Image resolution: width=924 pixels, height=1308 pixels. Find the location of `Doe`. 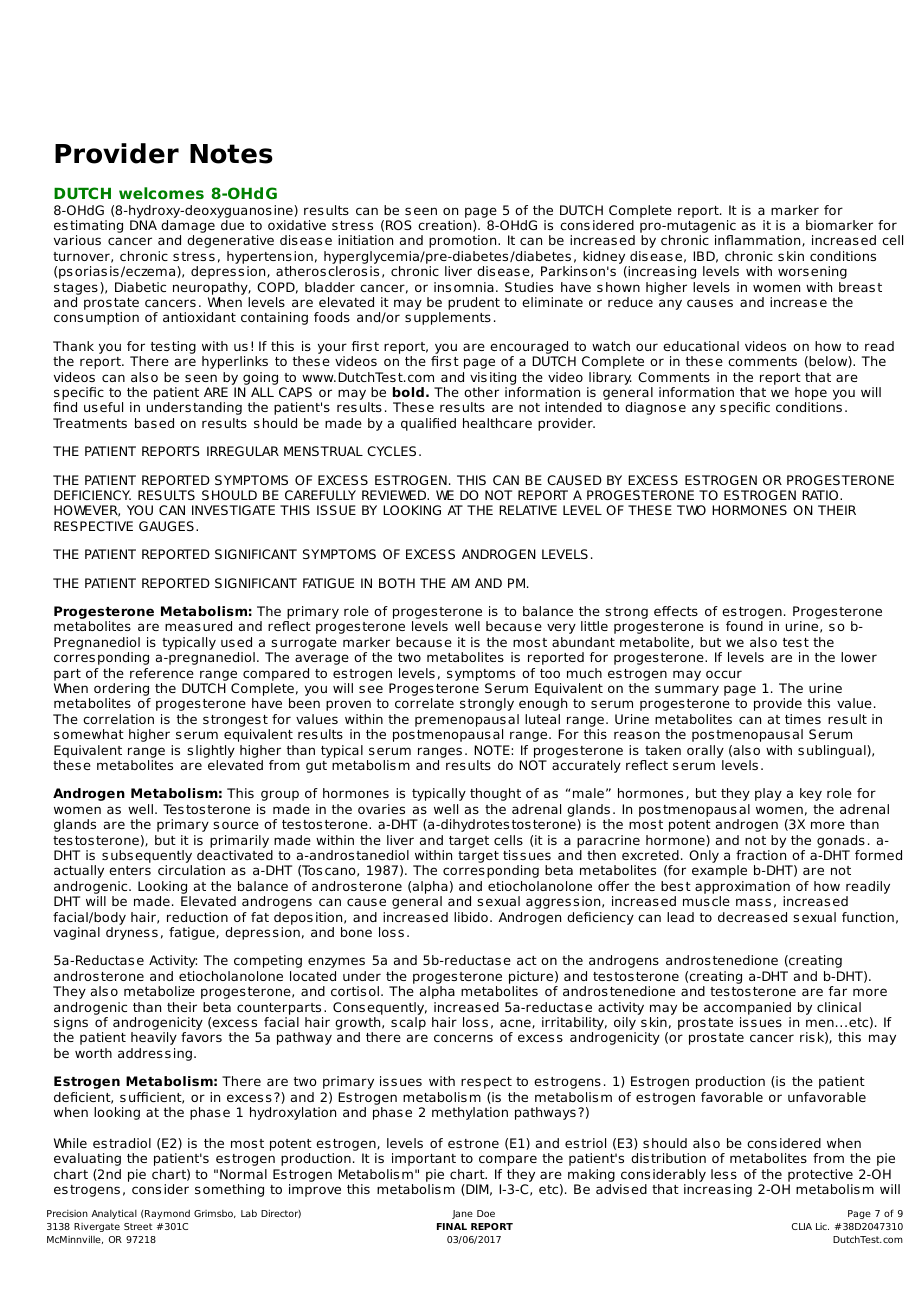

Doe is located at coordinates (486, 1213).
